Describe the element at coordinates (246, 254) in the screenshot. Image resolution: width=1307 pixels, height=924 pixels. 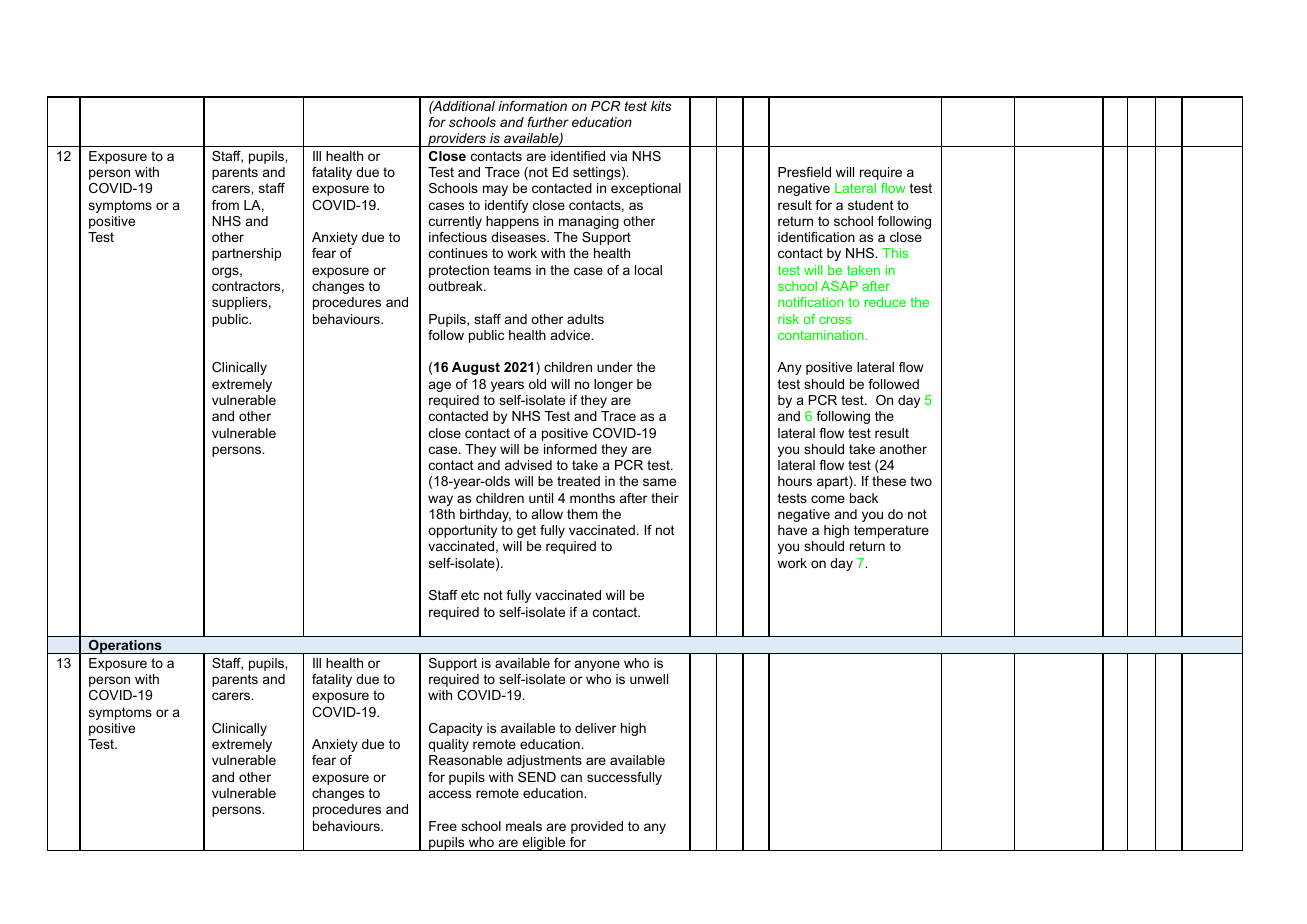
I see `partnership` at that location.
